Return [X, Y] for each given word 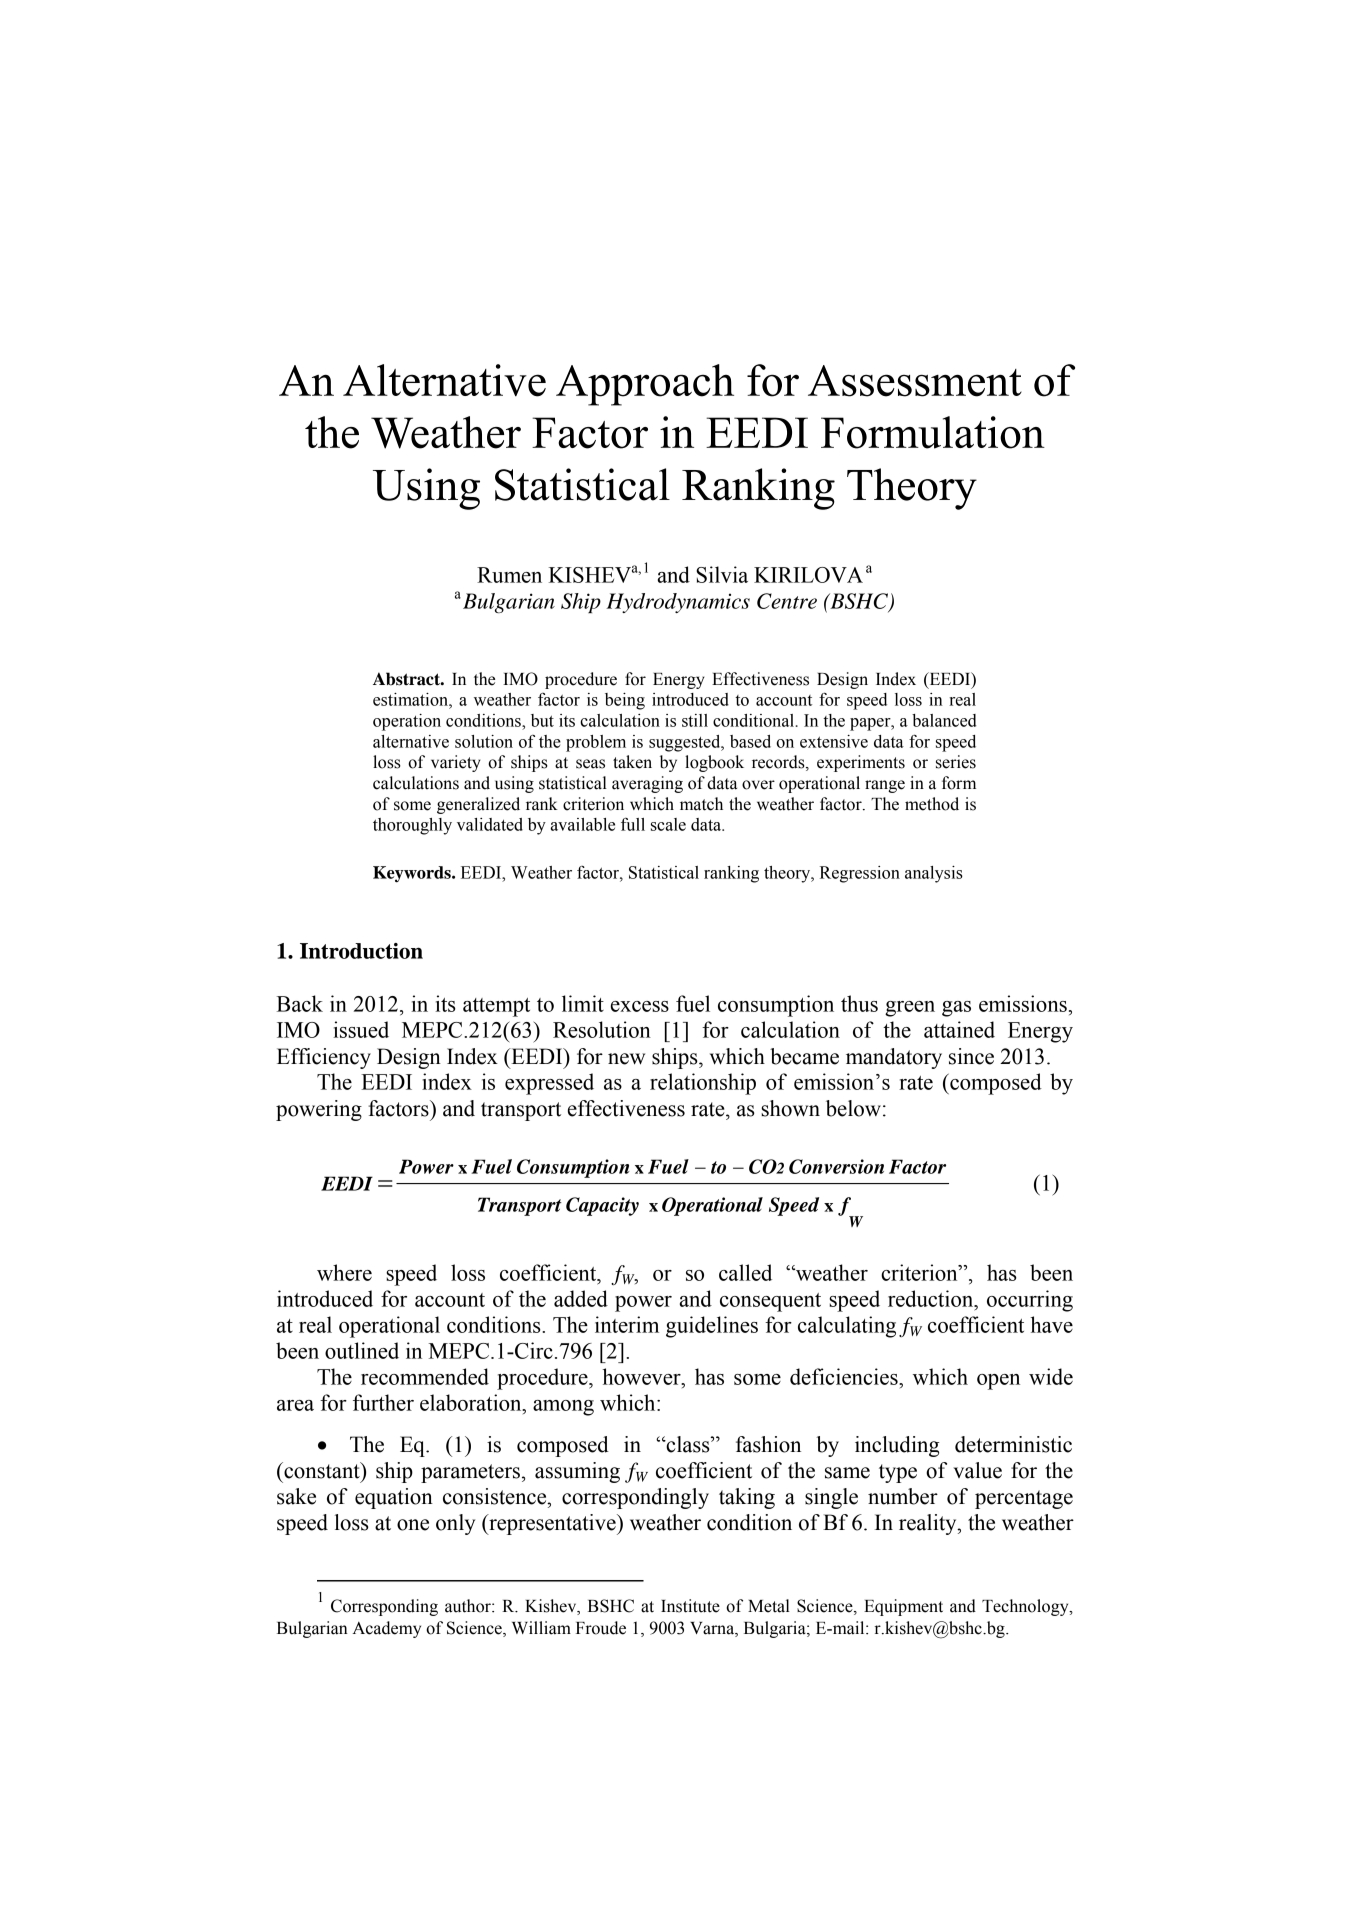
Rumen [509, 575]
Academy [386, 1629]
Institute [690, 1606]
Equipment [903, 1607]
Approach [645, 385]
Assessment [915, 381]
